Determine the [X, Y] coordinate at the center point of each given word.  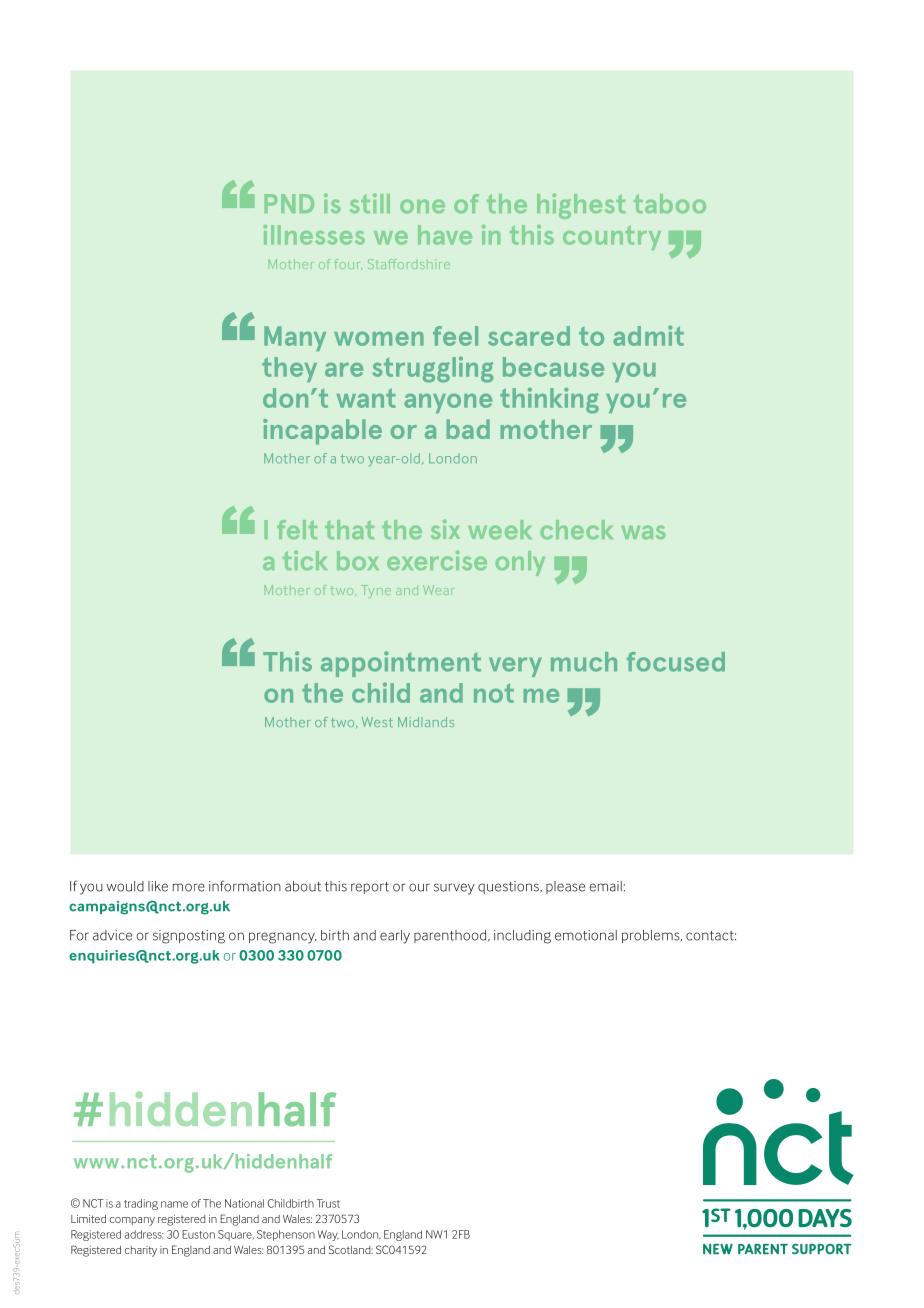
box [358, 560]
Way [328, 1235]
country [612, 238]
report [370, 888]
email [605, 886]
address [144, 1234]
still [370, 203]
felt [297, 529]
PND [289, 203]
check [576, 529]
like [158, 886]
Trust [328, 1203]
